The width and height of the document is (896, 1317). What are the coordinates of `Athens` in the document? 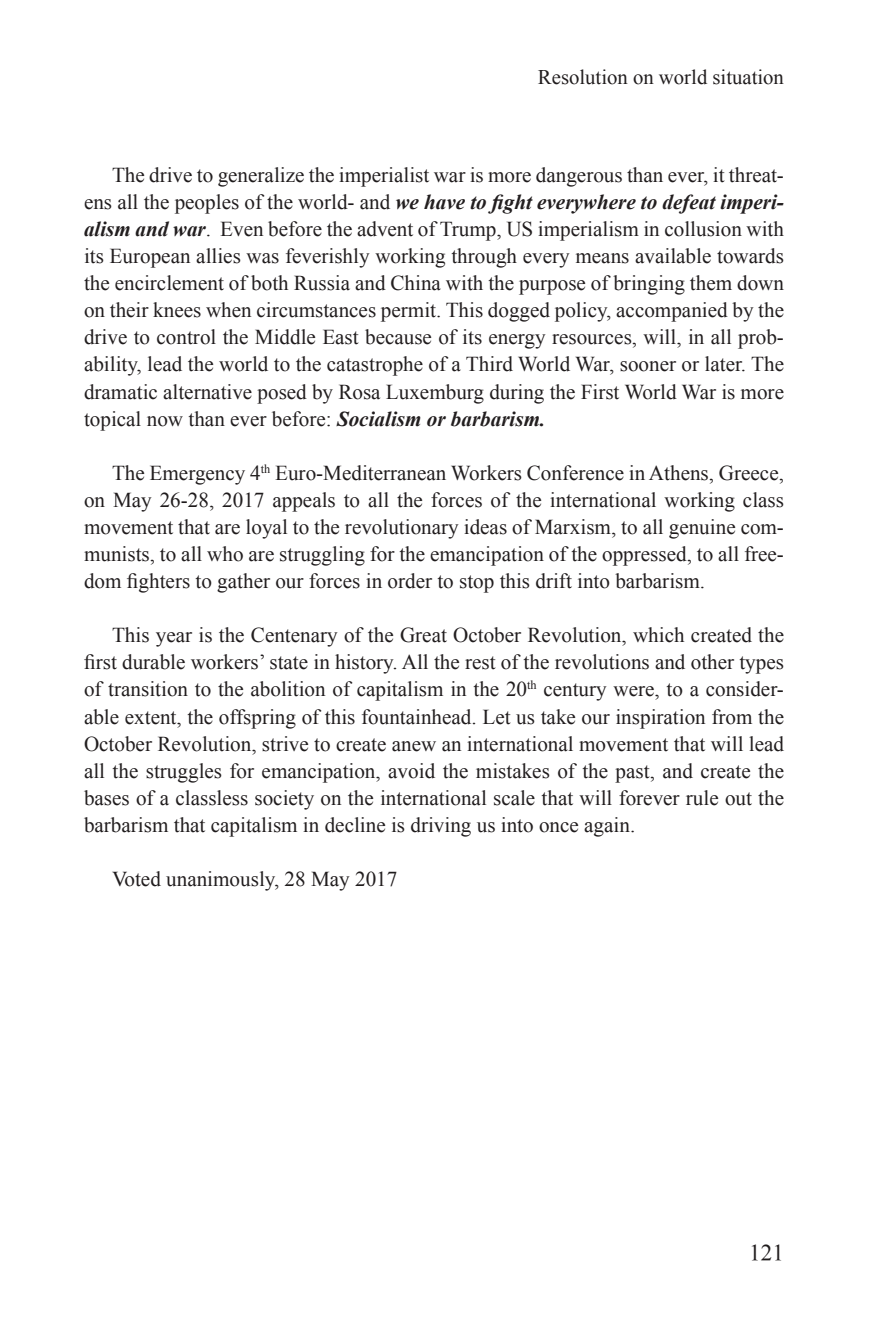 It's located at (680, 474).
